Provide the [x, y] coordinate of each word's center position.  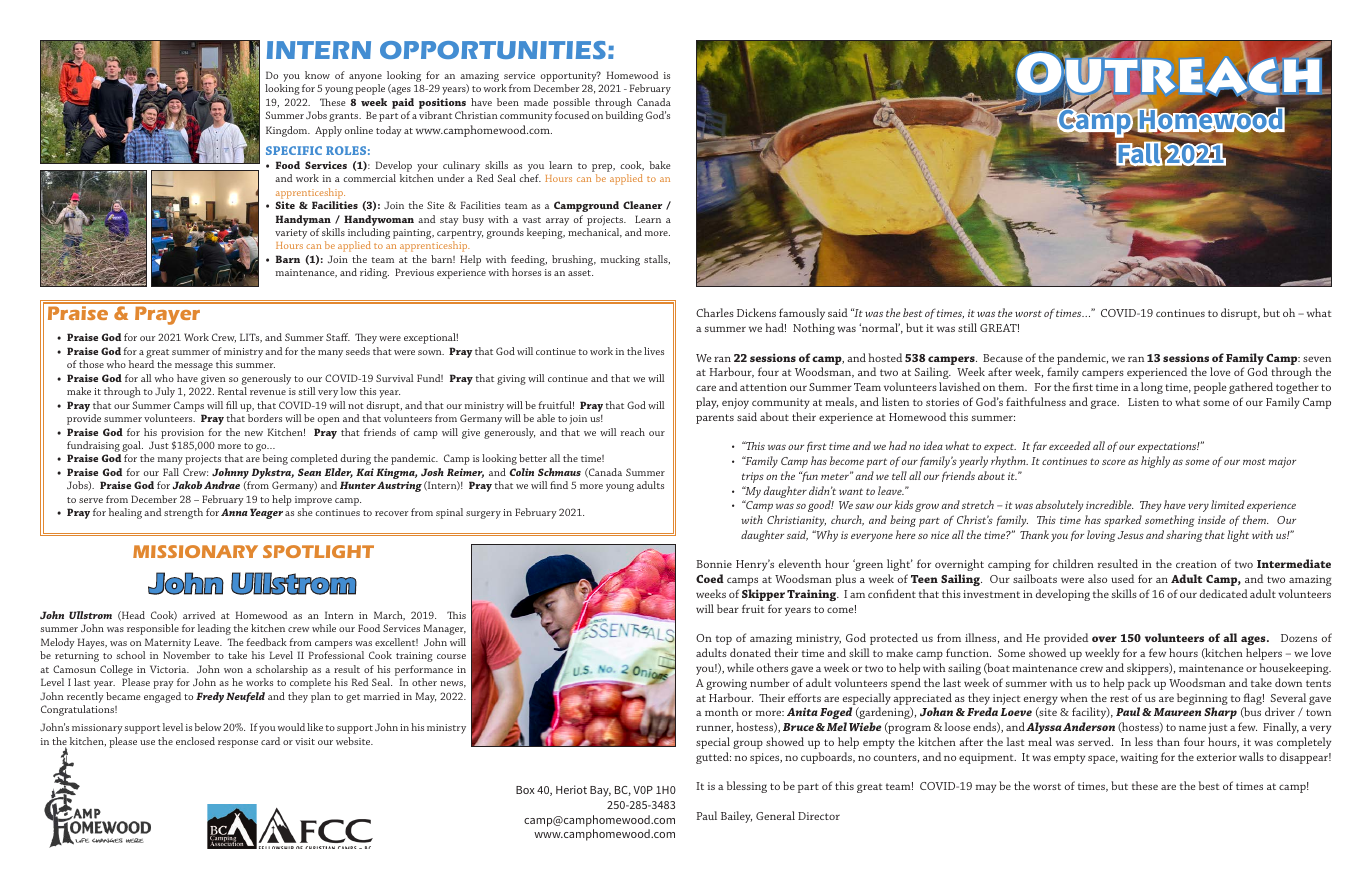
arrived [199, 615]
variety [291, 234]
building [624, 116]
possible [571, 103]
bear [728, 608]
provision [182, 434]
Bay [600, 791]
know [317, 75]
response [238, 744]
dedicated [1224, 593]
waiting [1139, 758]
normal [879, 327]
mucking [620, 260]
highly [1155, 462]
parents [715, 419]
